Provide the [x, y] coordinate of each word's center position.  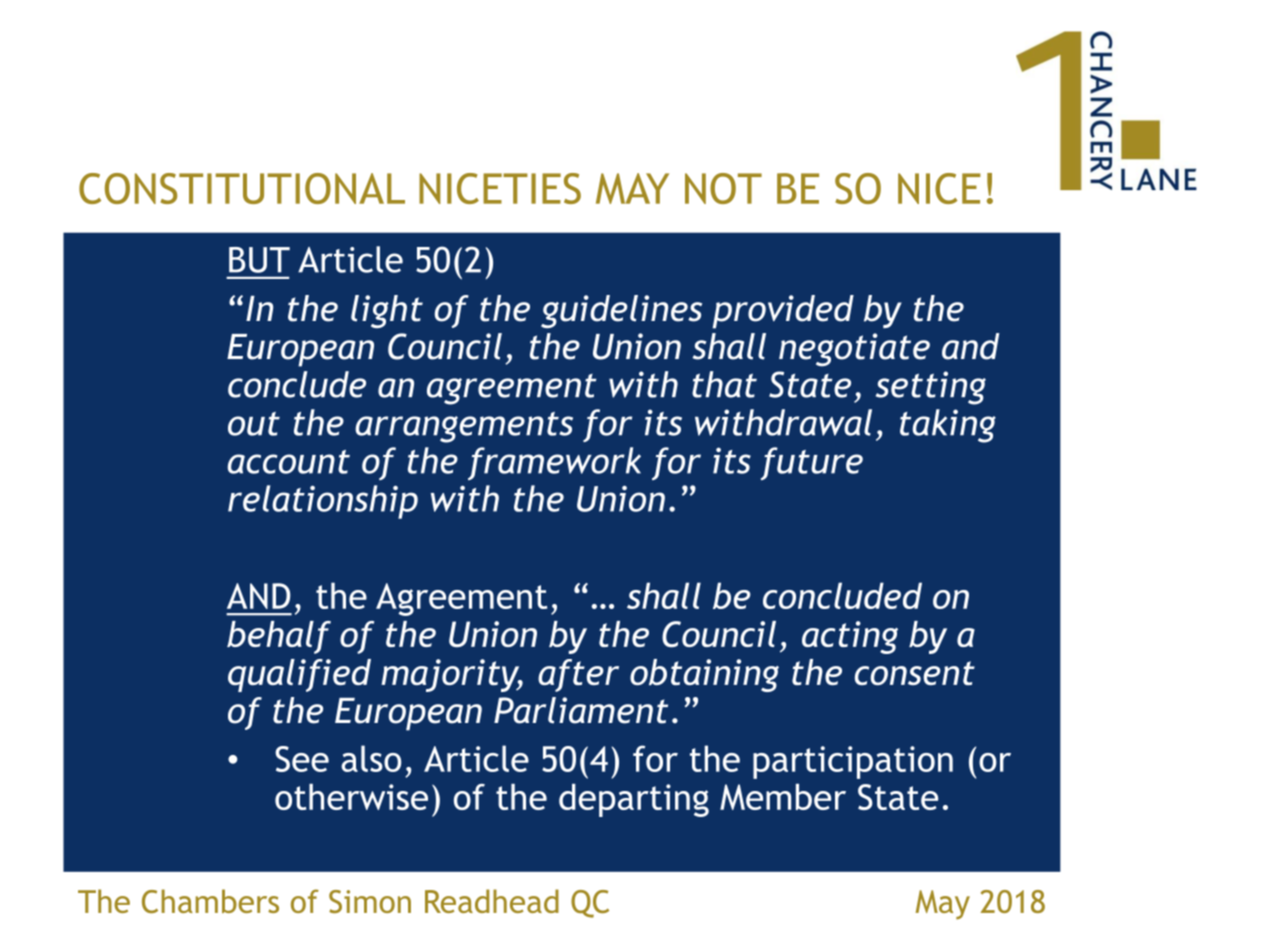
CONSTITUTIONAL [242, 188]
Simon [370, 901]
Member [783, 797]
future [812, 464]
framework [554, 463]
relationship [323, 502]
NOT [723, 188]
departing [634, 800]
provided [783, 312]
